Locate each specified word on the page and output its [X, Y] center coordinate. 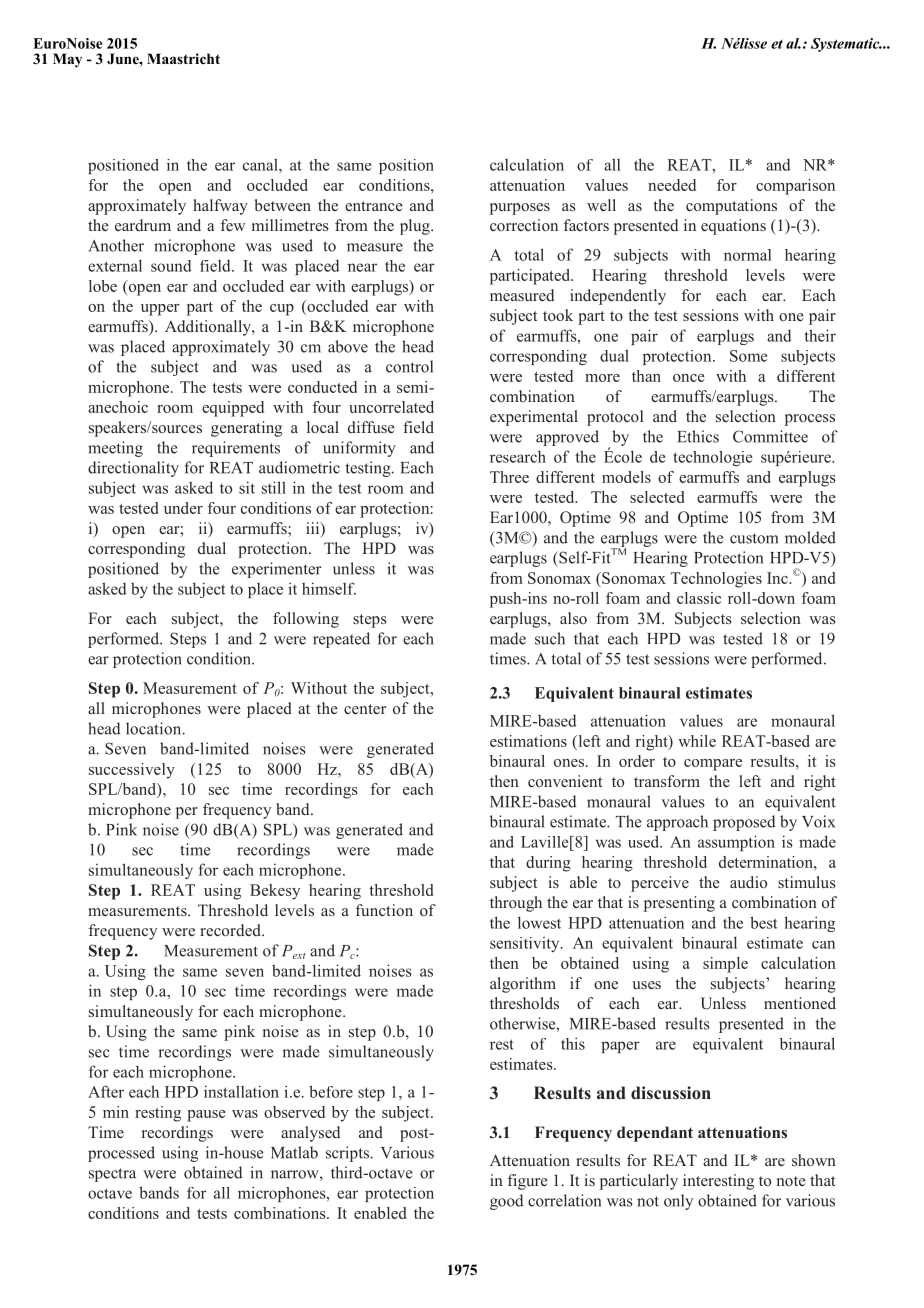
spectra [112, 1175]
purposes [520, 209]
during [548, 864]
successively [132, 771]
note [791, 1181]
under [183, 508]
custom [754, 538]
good [506, 1202]
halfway [220, 207]
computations [731, 207]
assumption [736, 843]
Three [509, 477]
